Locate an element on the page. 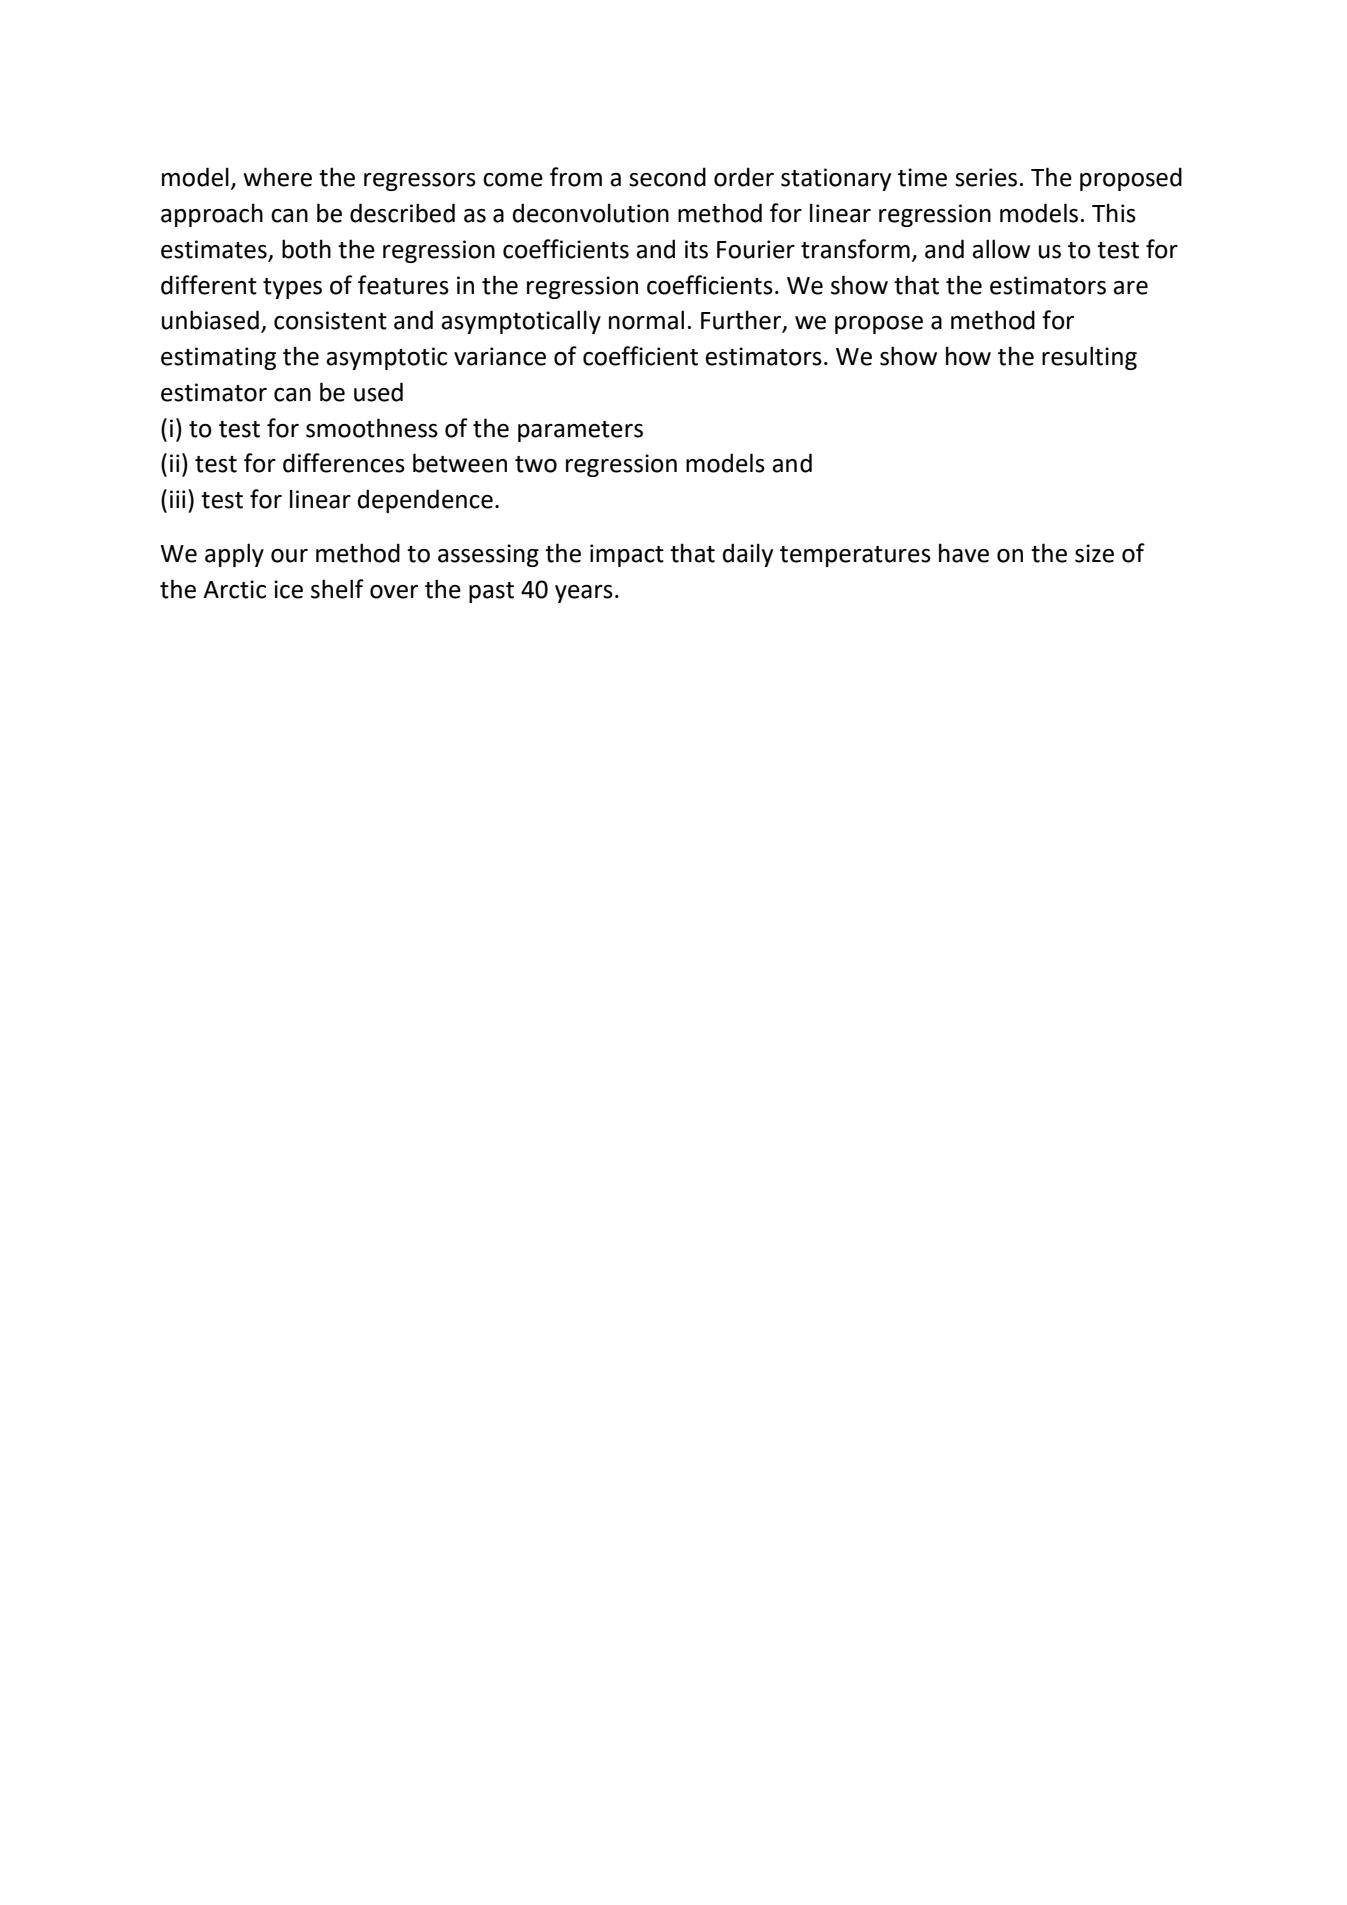 This image has height=1905, width=1347. have is located at coordinates (964, 553).
